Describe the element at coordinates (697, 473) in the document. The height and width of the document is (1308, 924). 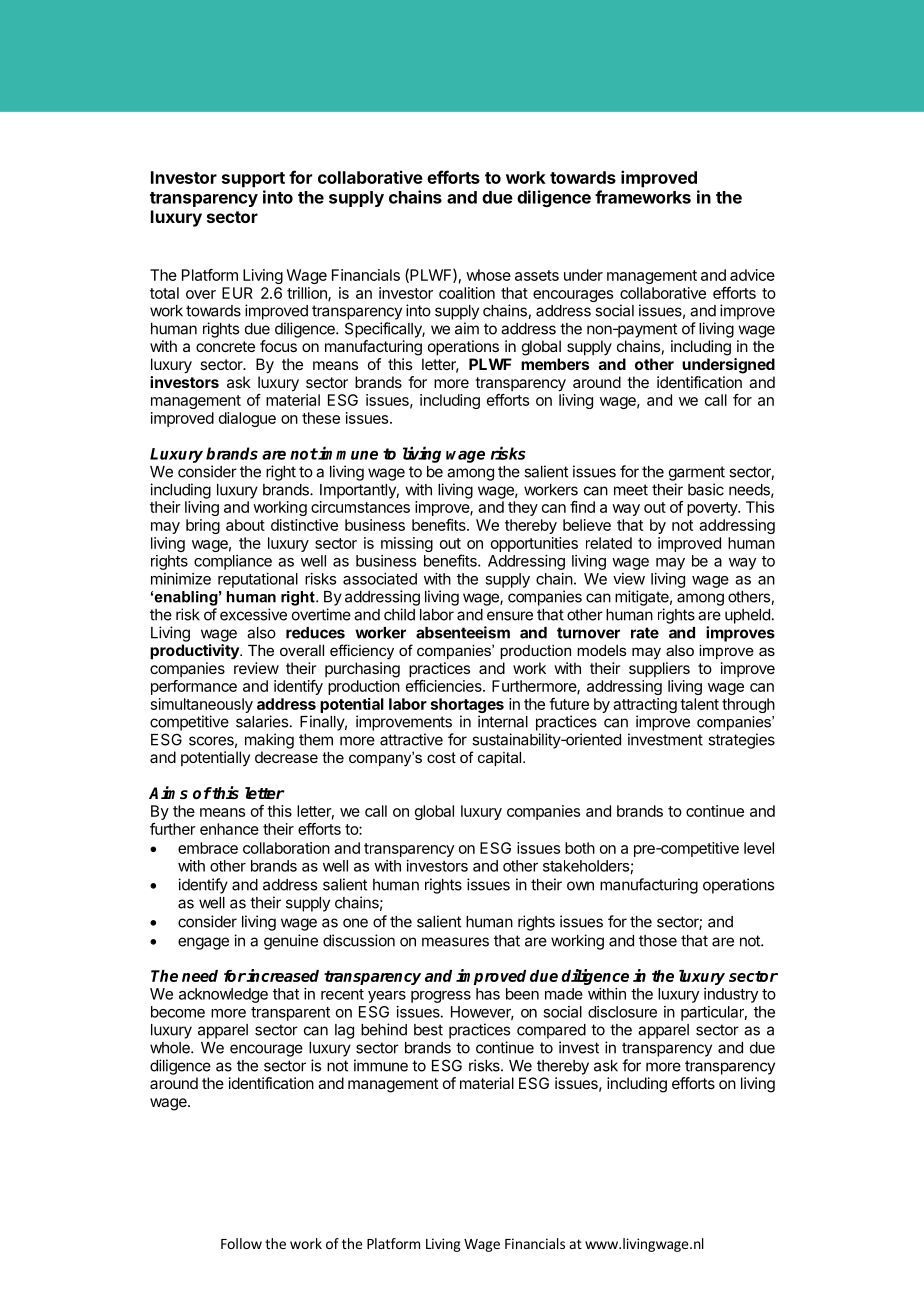
I see `garment` at that location.
